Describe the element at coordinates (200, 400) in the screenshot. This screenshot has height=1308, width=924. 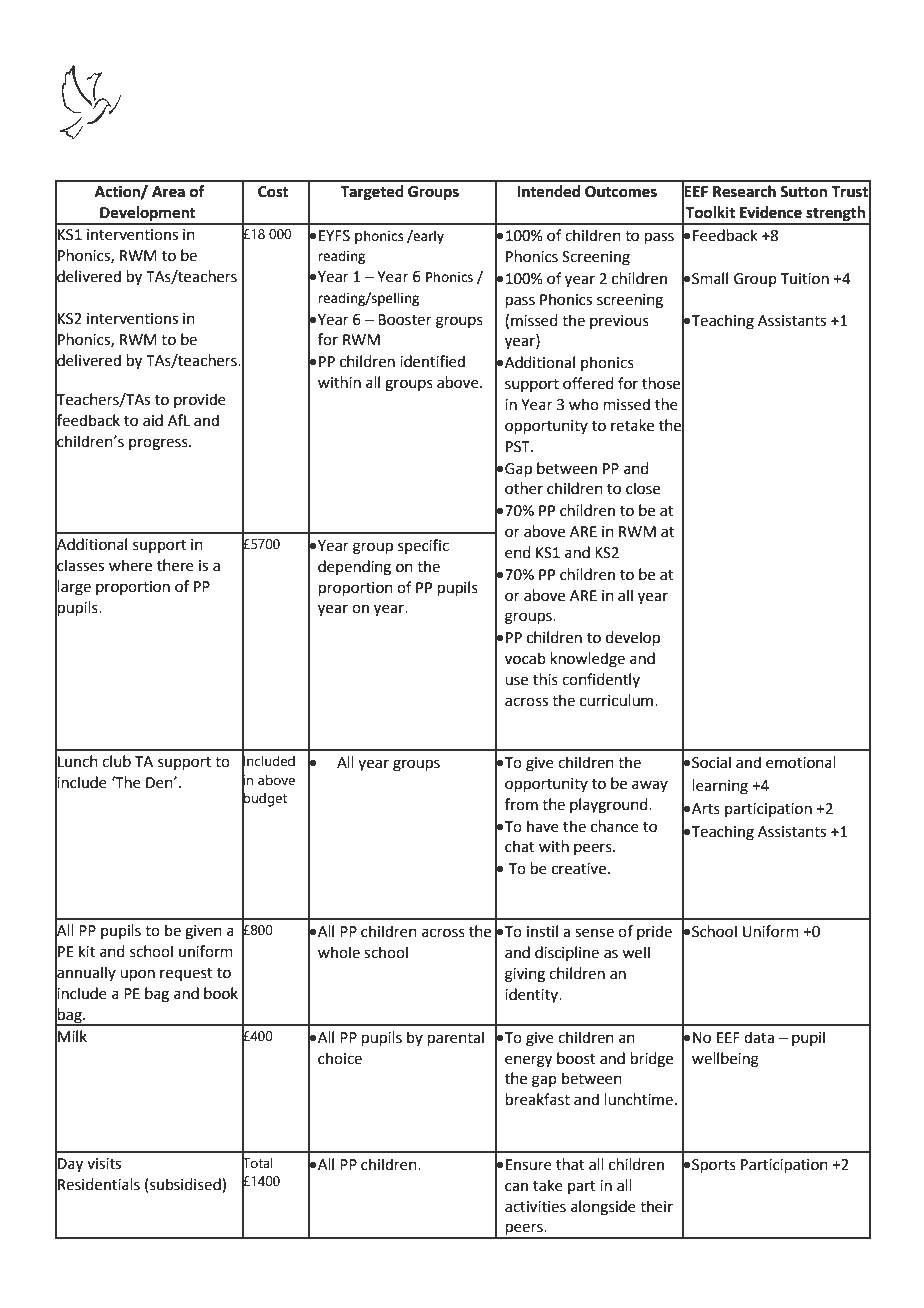
I see `provide` at that location.
